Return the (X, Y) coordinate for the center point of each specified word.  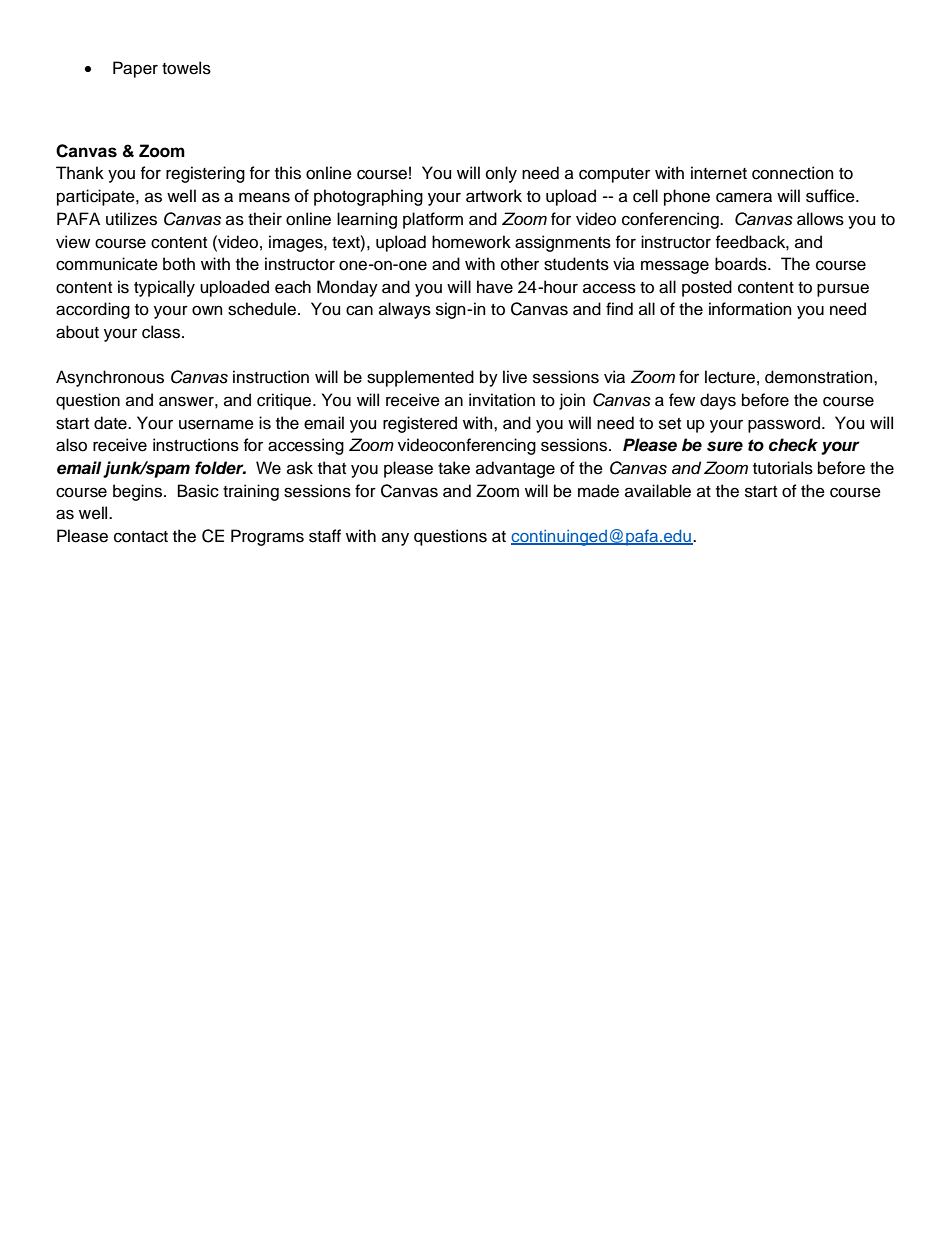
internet (719, 173)
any (395, 539)
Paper (135, 69)
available (658, 491)
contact (141, 537)
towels (186, 68)
